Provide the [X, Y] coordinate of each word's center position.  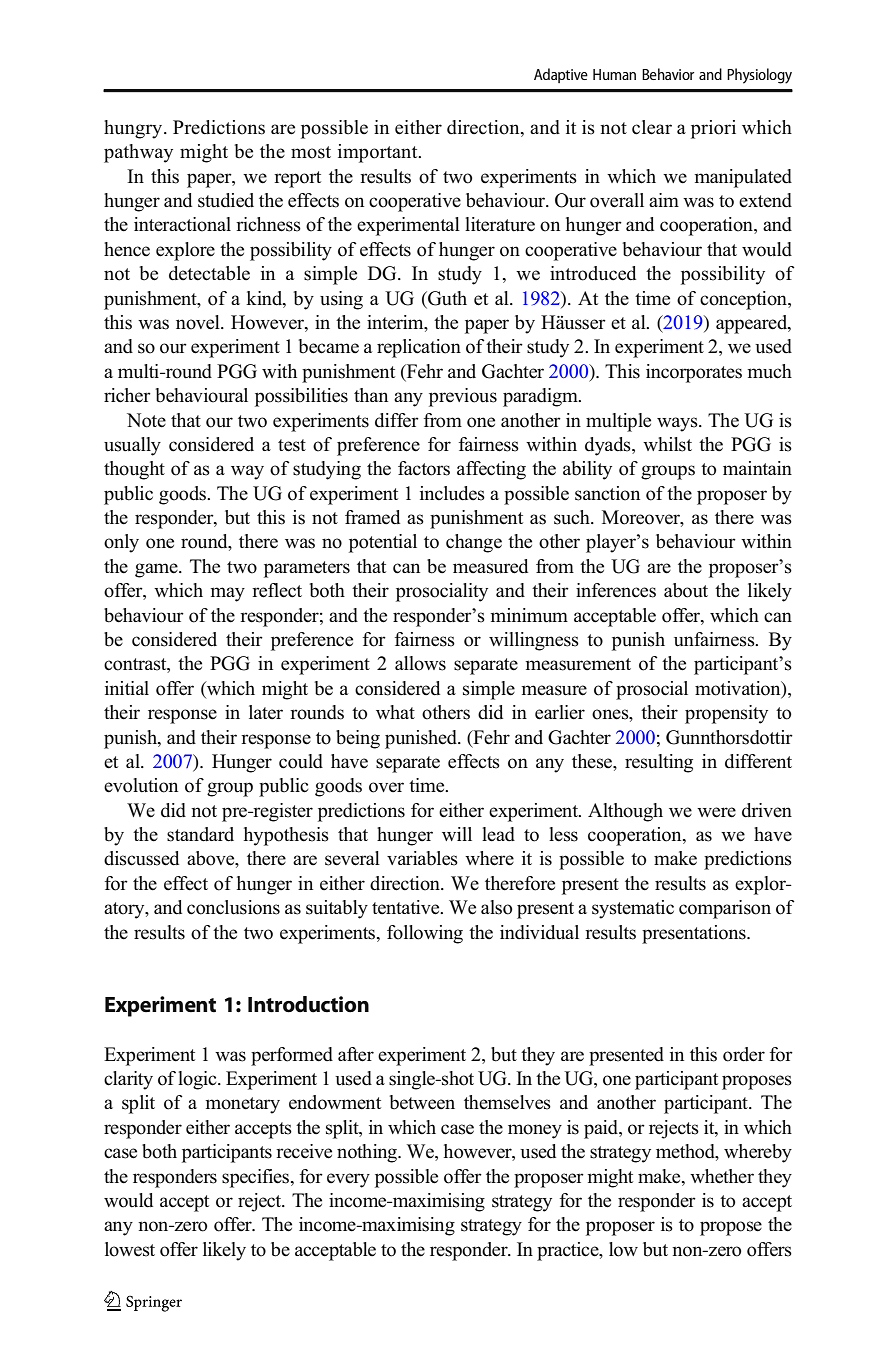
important [379, 153]
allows [420, 663]
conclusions [233, 907]
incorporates [694, 373]
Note [146, 420]
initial [127, 688]
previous [463, 397]
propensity [726, 714]
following [425, 934]
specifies [257, 1178]
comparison [725, 909]
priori [713, 129]
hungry [134, 129]
